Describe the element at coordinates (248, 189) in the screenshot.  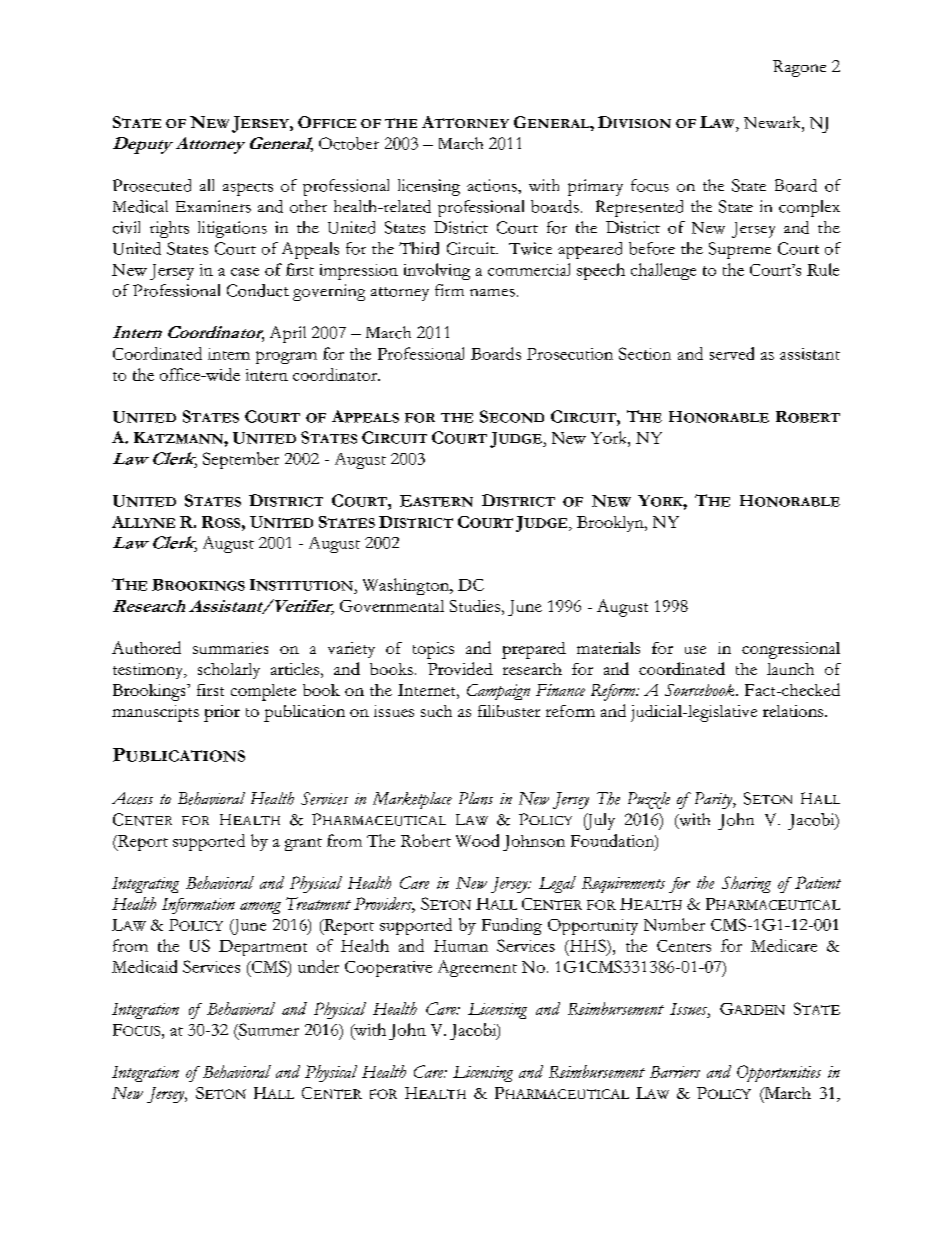
I see `aspects` at that location.
